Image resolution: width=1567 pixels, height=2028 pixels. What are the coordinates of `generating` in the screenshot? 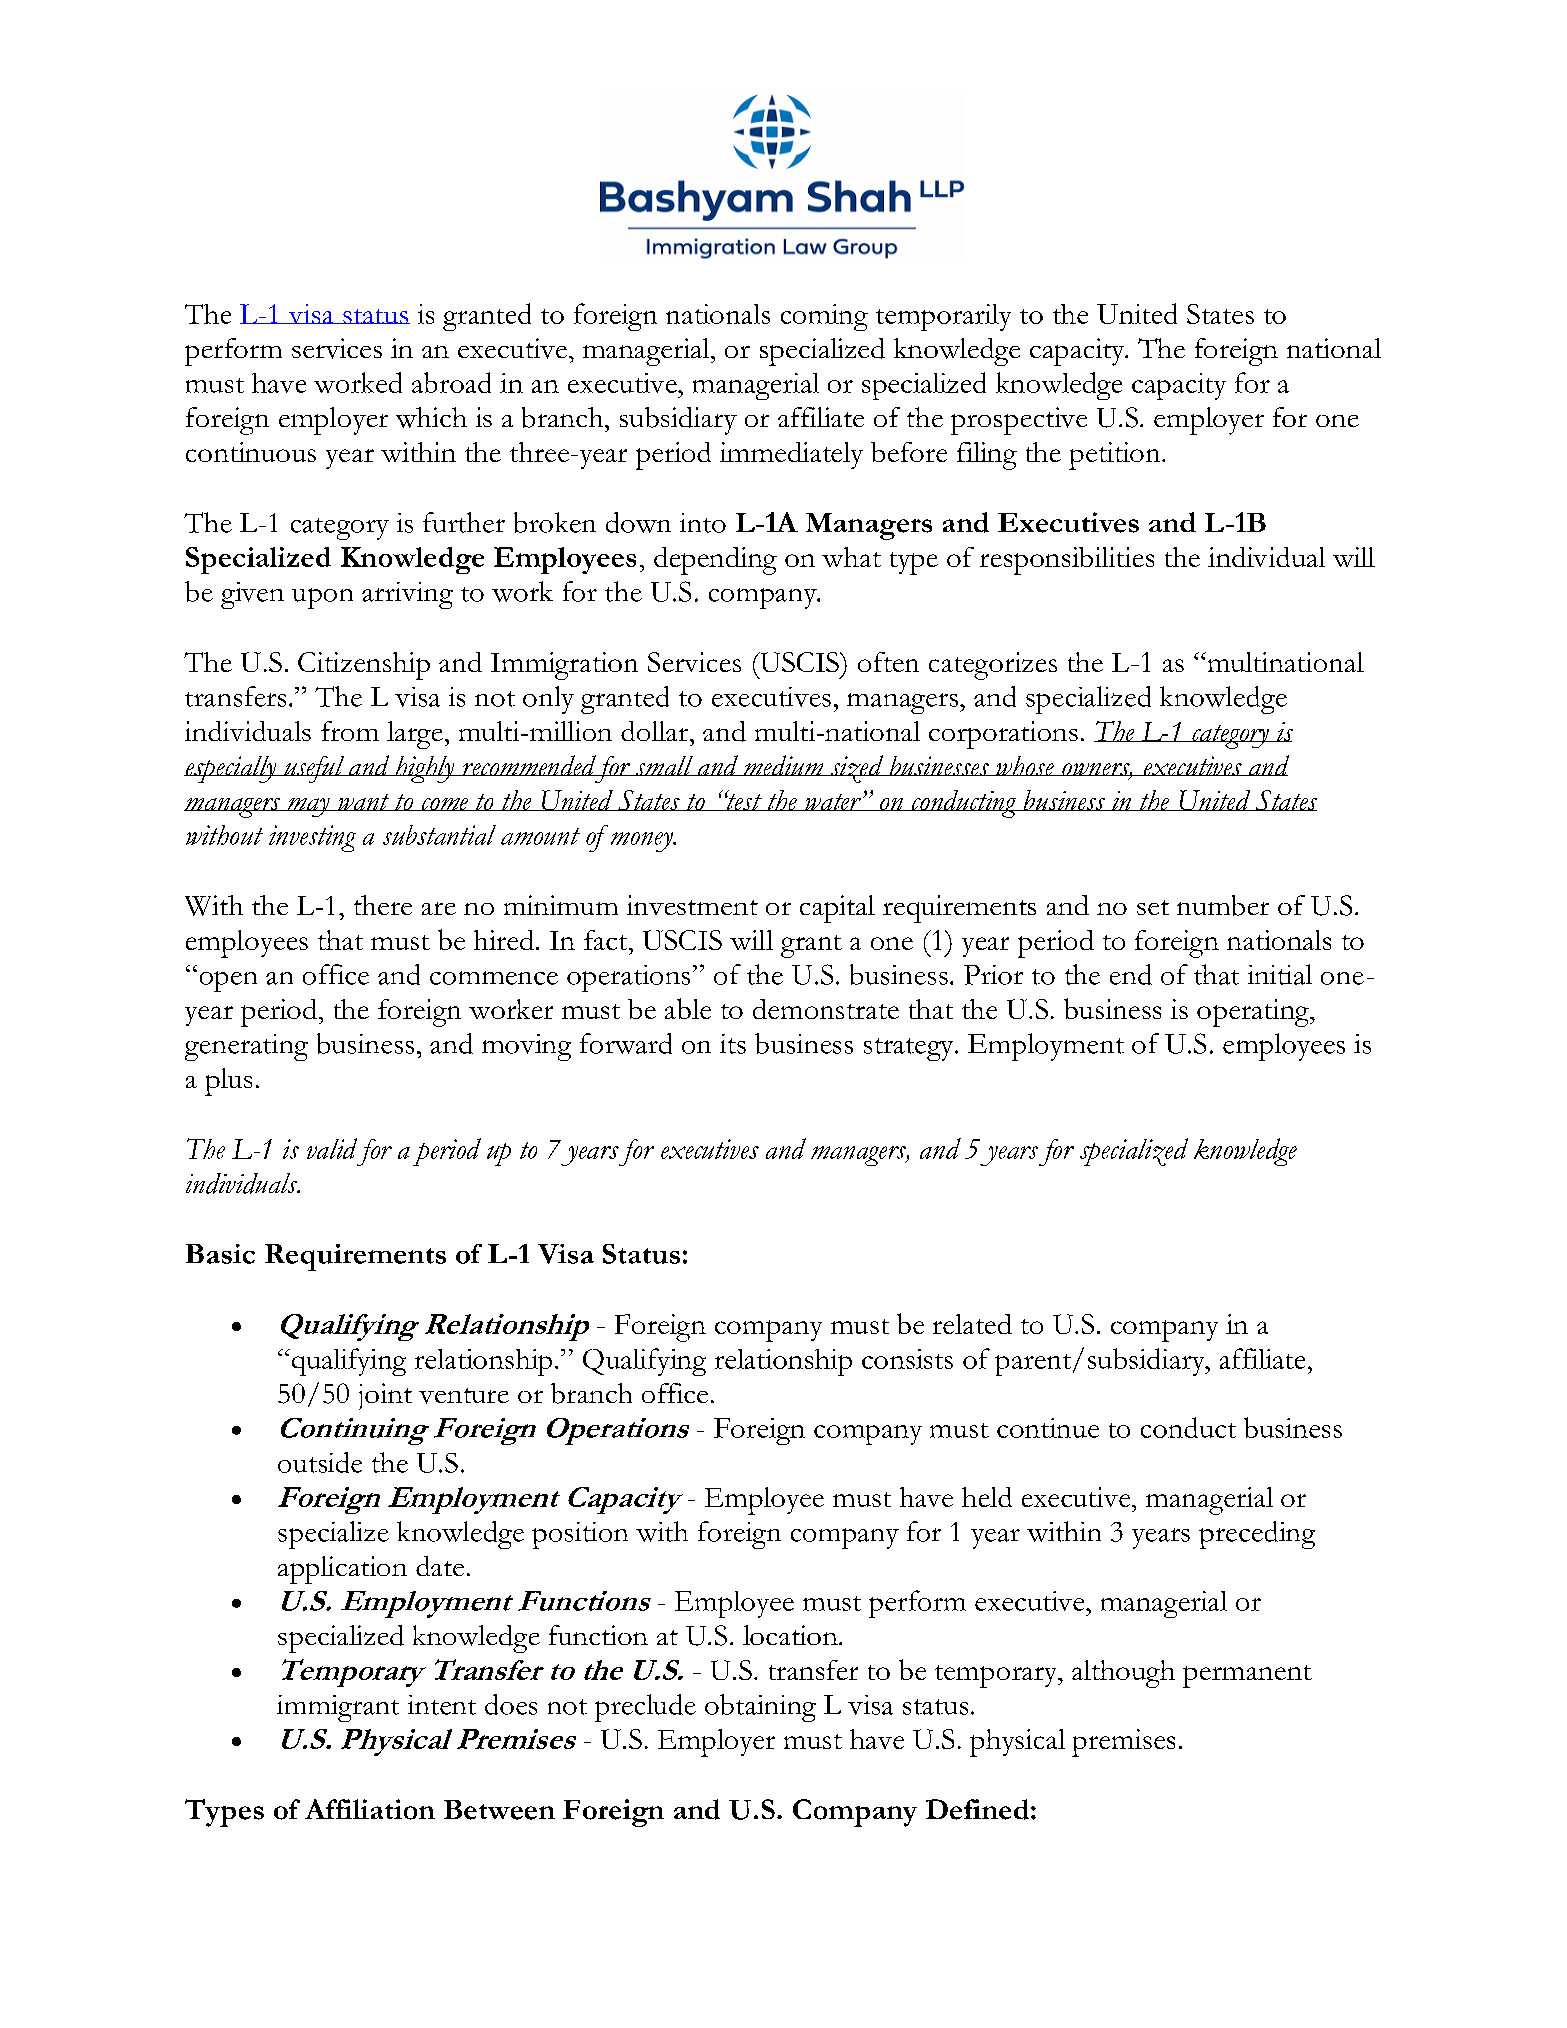 It's located at (246, 1047).
